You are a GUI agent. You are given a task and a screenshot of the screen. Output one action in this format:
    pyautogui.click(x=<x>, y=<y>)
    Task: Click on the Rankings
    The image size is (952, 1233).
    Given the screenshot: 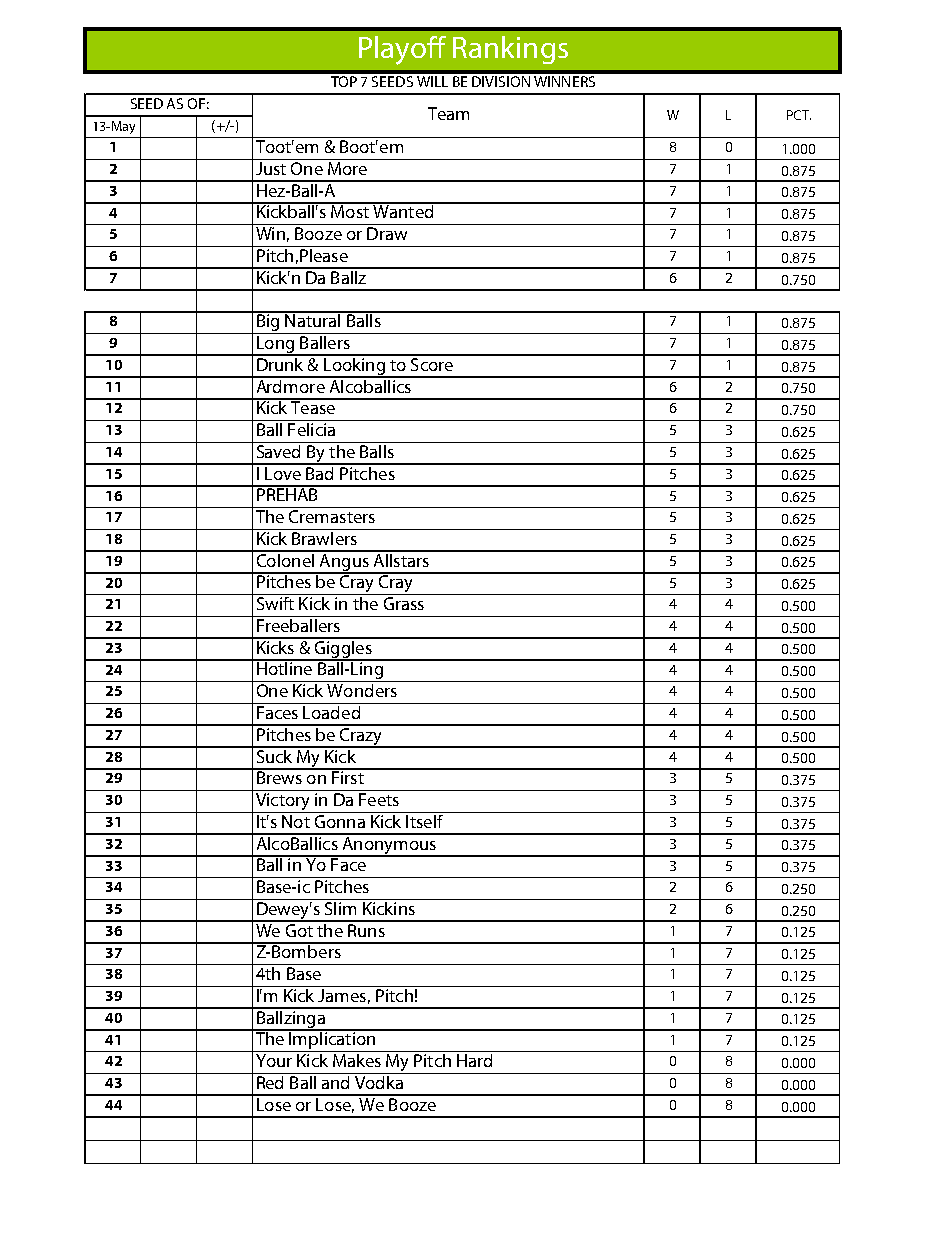 What is the action you would take?
    pyautogui.click(x=510, y=50)
